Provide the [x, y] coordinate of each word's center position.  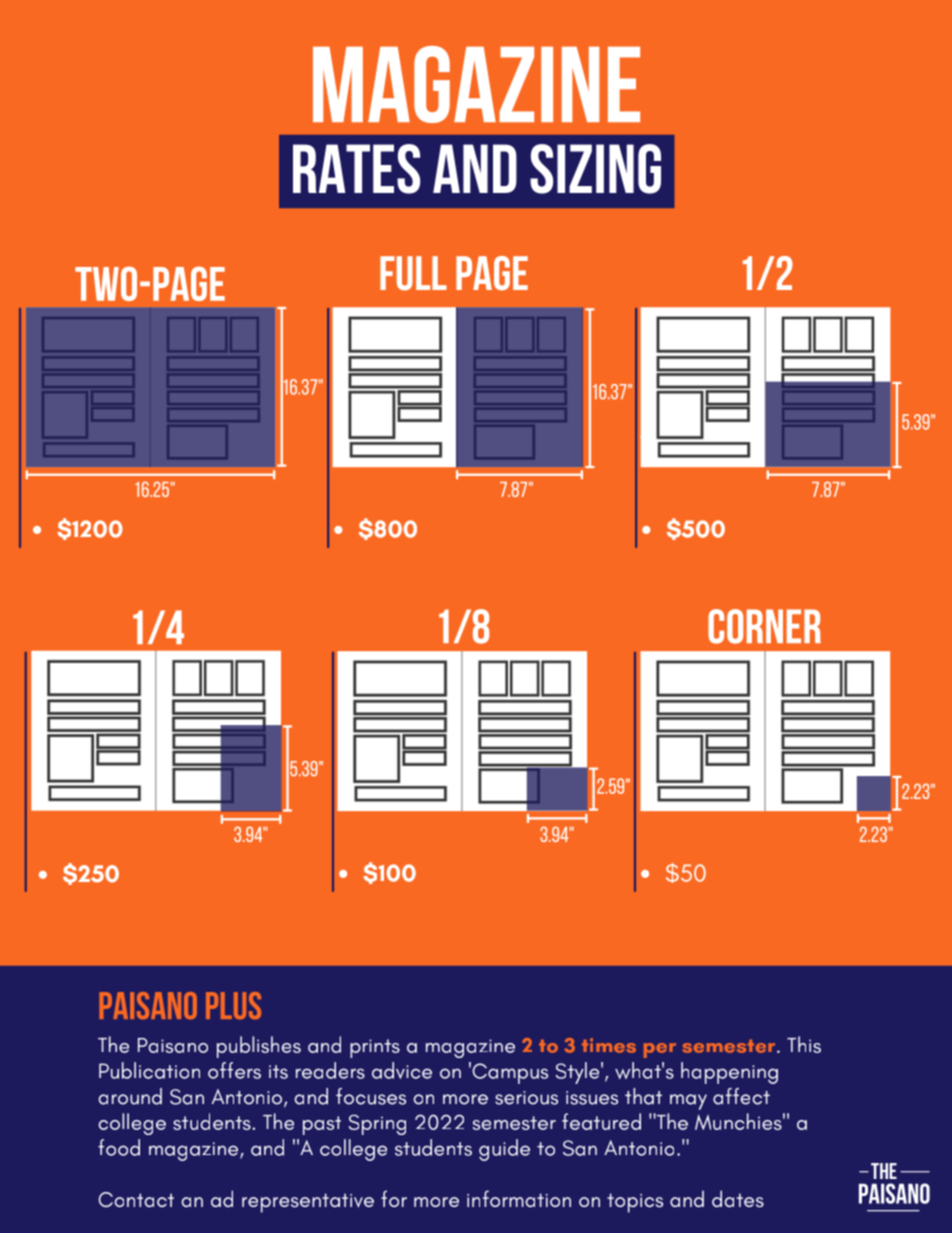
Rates [356, 169]
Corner [764, 626]
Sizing [595, 169]
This [804, 1044]
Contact [136, 1199]
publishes [259, 1047]
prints [375, 1048]
